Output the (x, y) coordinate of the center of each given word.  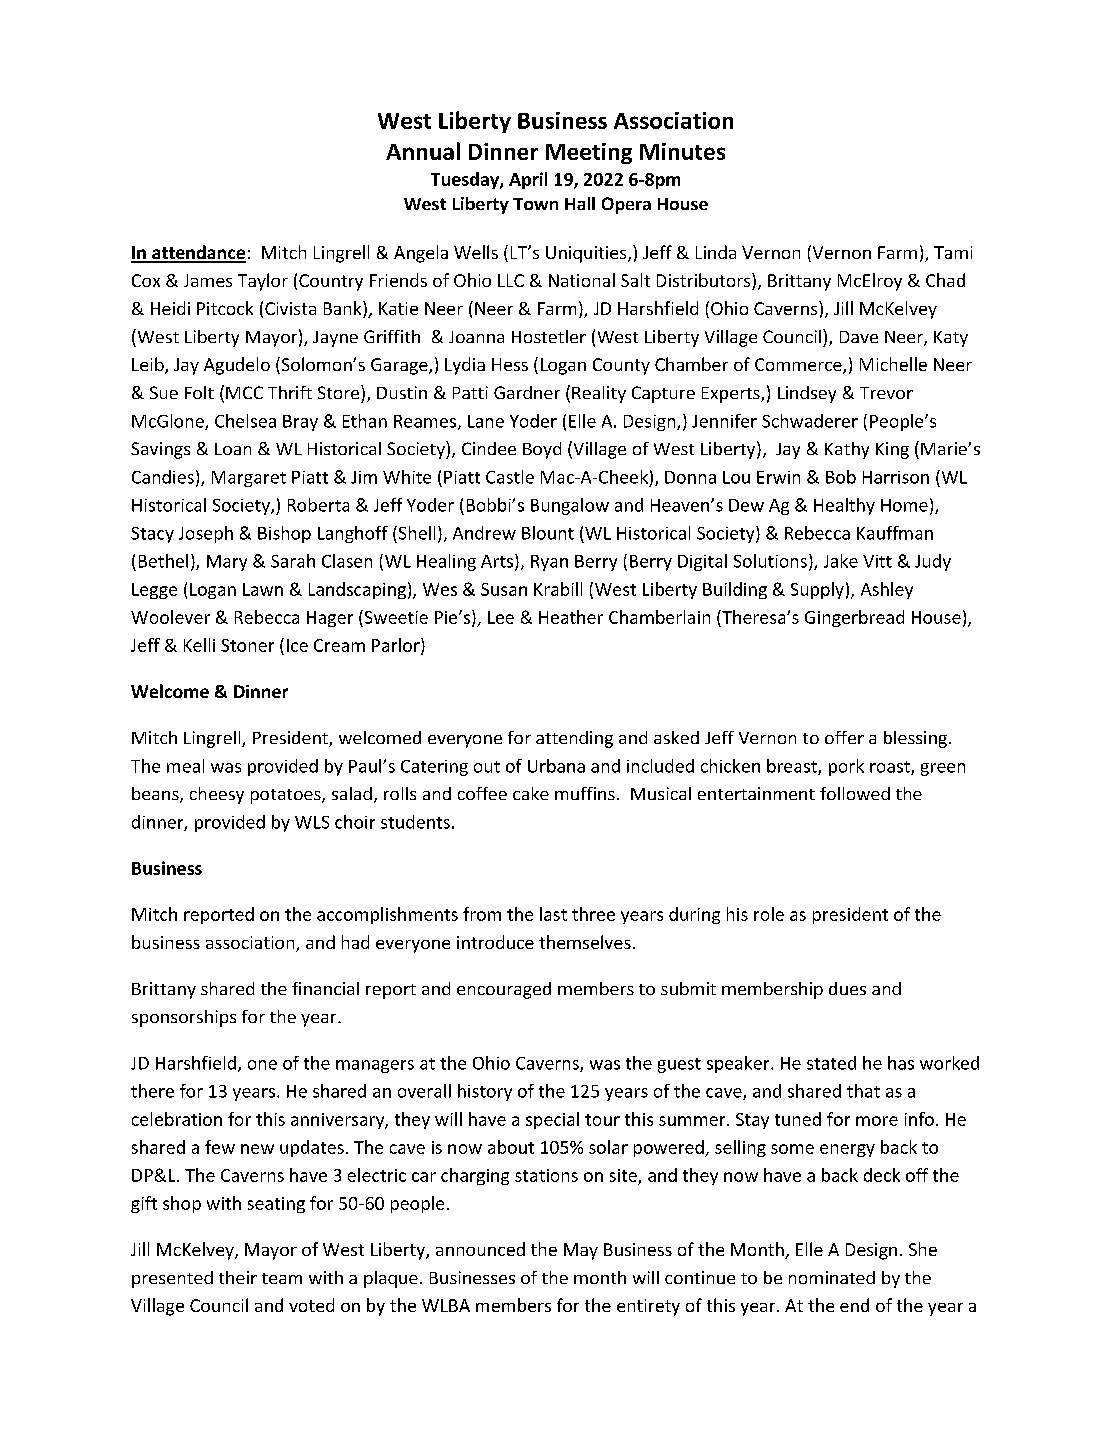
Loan (233, 449)
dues (847, 988)
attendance (198, 253)
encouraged (504, 990)
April (528, 180)
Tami (953, 252)
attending (574, 739)
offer (844, 737)
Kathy (847, 450)
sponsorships (184, 1018)
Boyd (542, 450)
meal (185, 766)
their (238, 1277)
